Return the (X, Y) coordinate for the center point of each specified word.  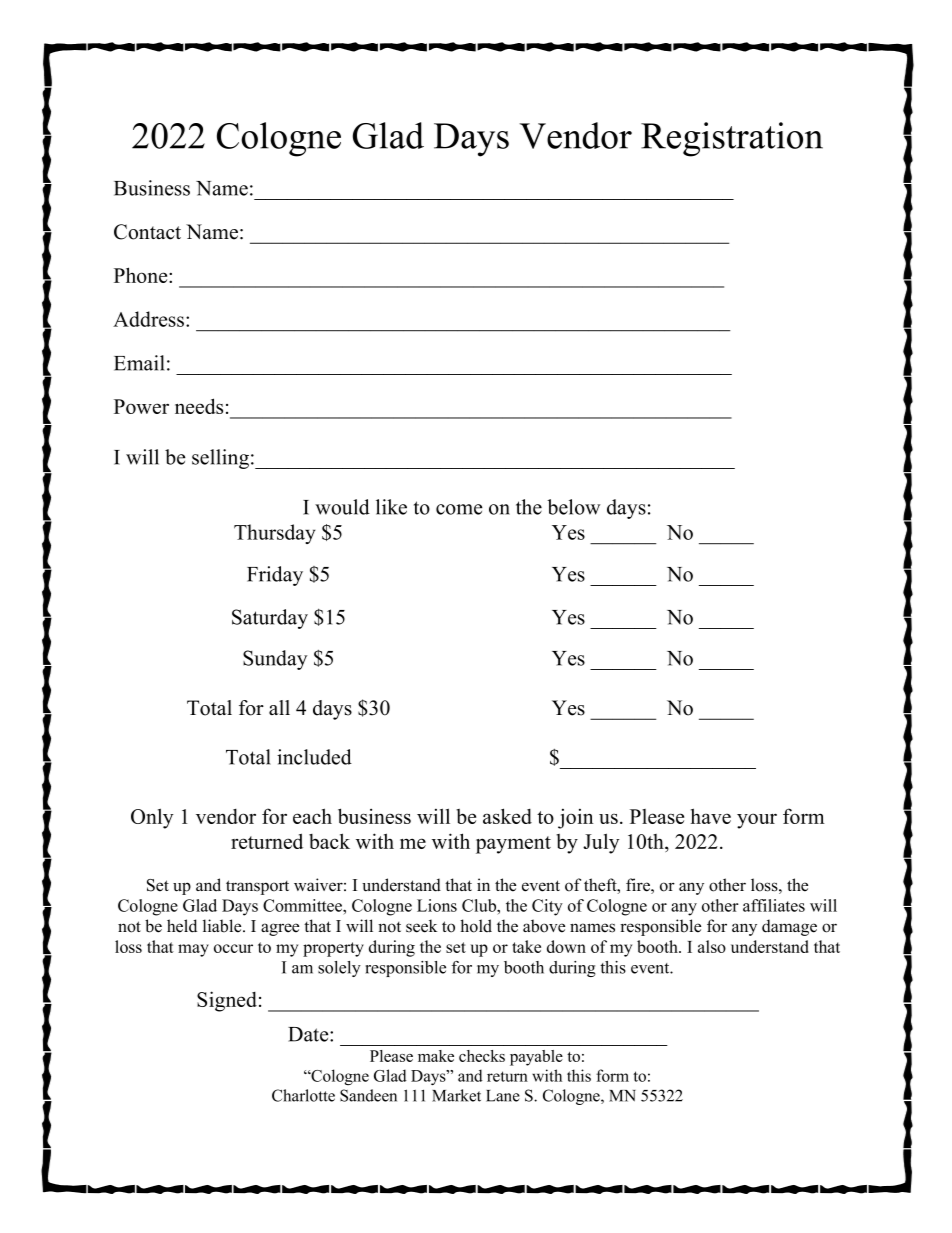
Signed (227, 1001)
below (573, 507)
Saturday (270, 619)
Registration (732, 139)
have (711, 816)
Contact (147, 232)
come (459, 509)
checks (482, 1056)
